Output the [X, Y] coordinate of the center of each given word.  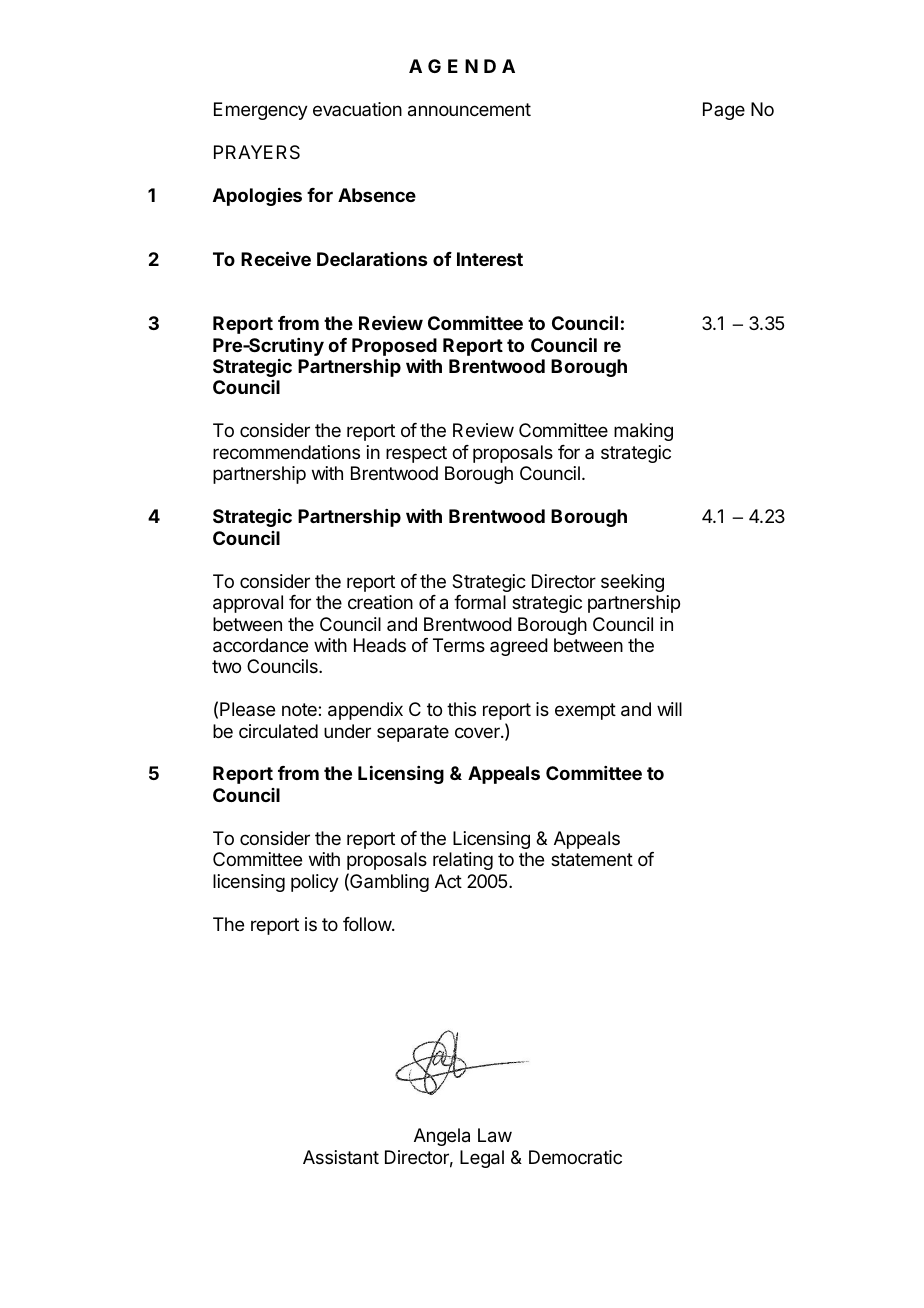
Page [724, 111]
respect [416, 454]
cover [478, 732]
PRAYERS [257, 152]
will [669, 709]
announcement [469, 110]
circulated [278, 731]
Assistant [341, 1157]
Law [495, 1135]
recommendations [286, 452]
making [643, 432]
